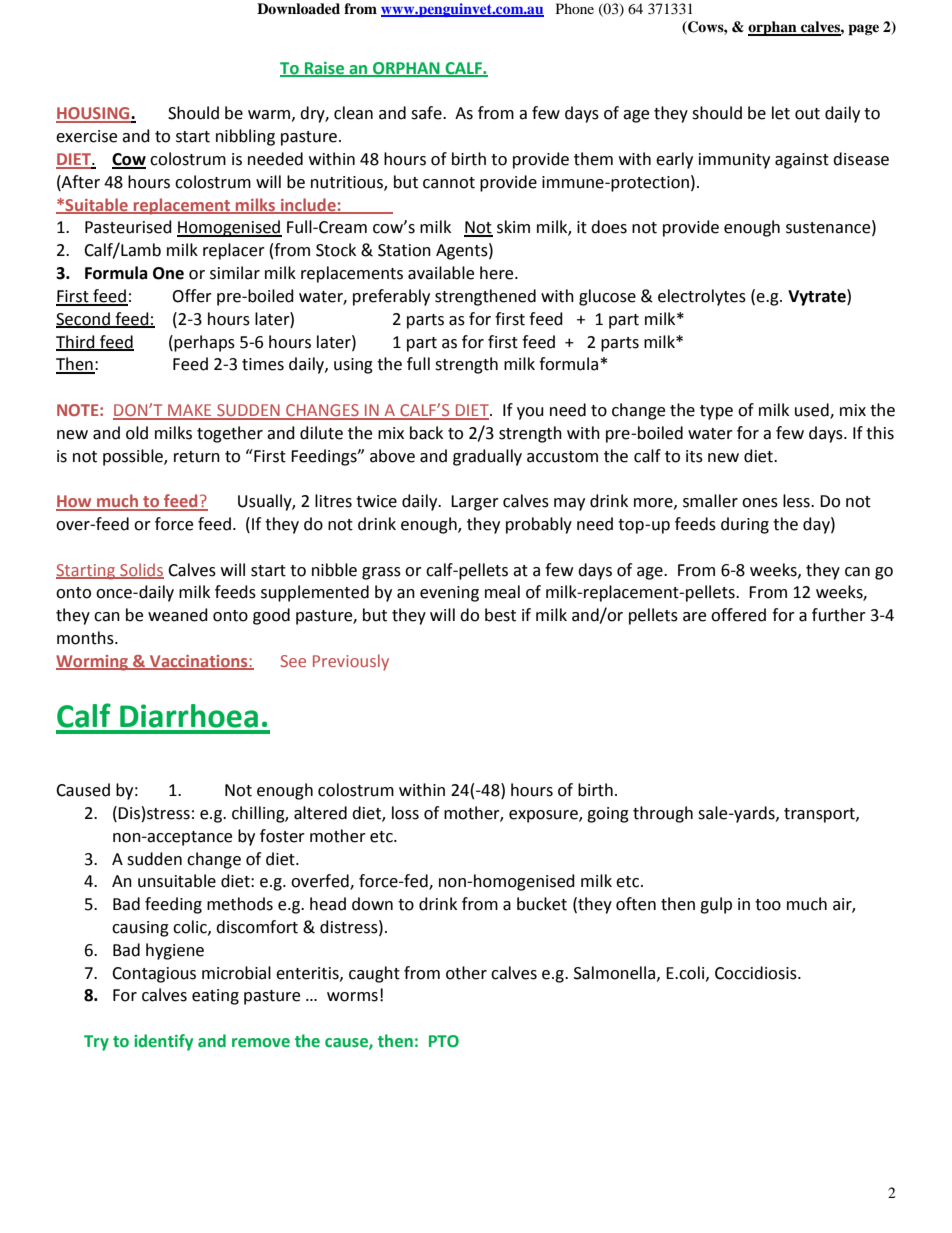  I want to click on loss, so click(405, 813).
